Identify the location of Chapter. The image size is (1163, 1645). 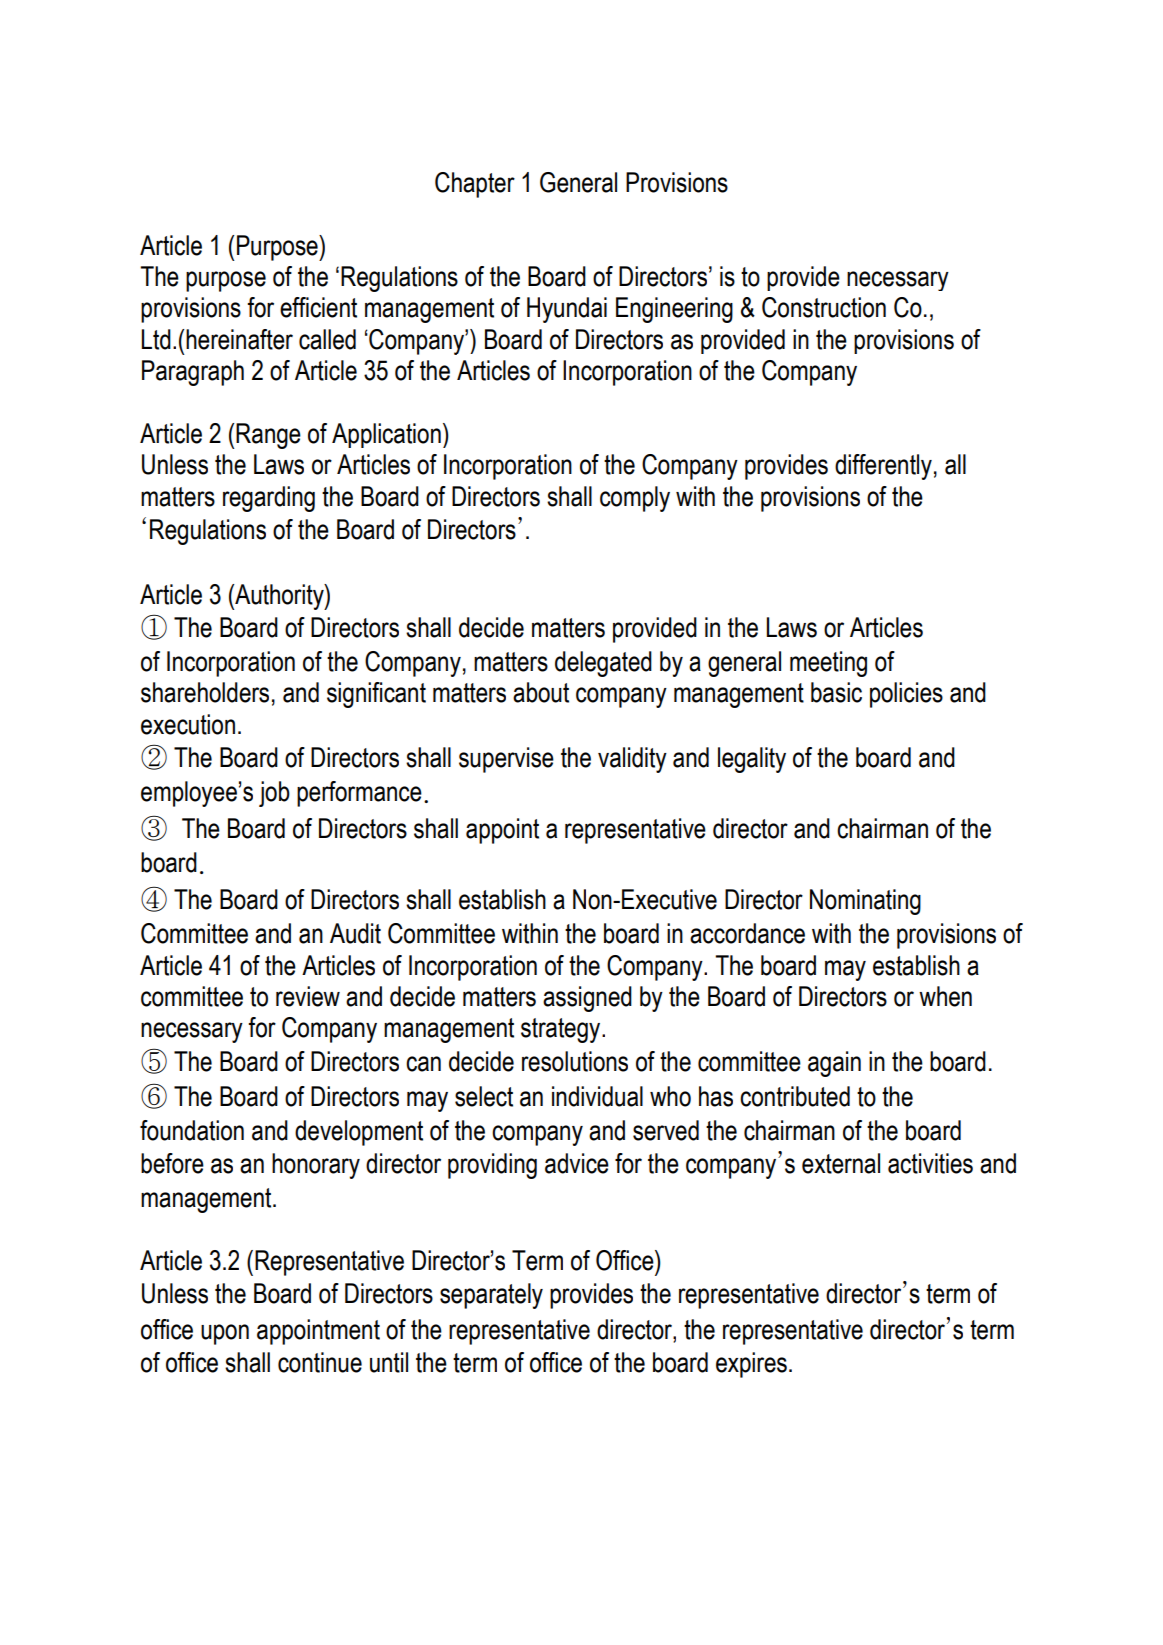
(475, 185).
